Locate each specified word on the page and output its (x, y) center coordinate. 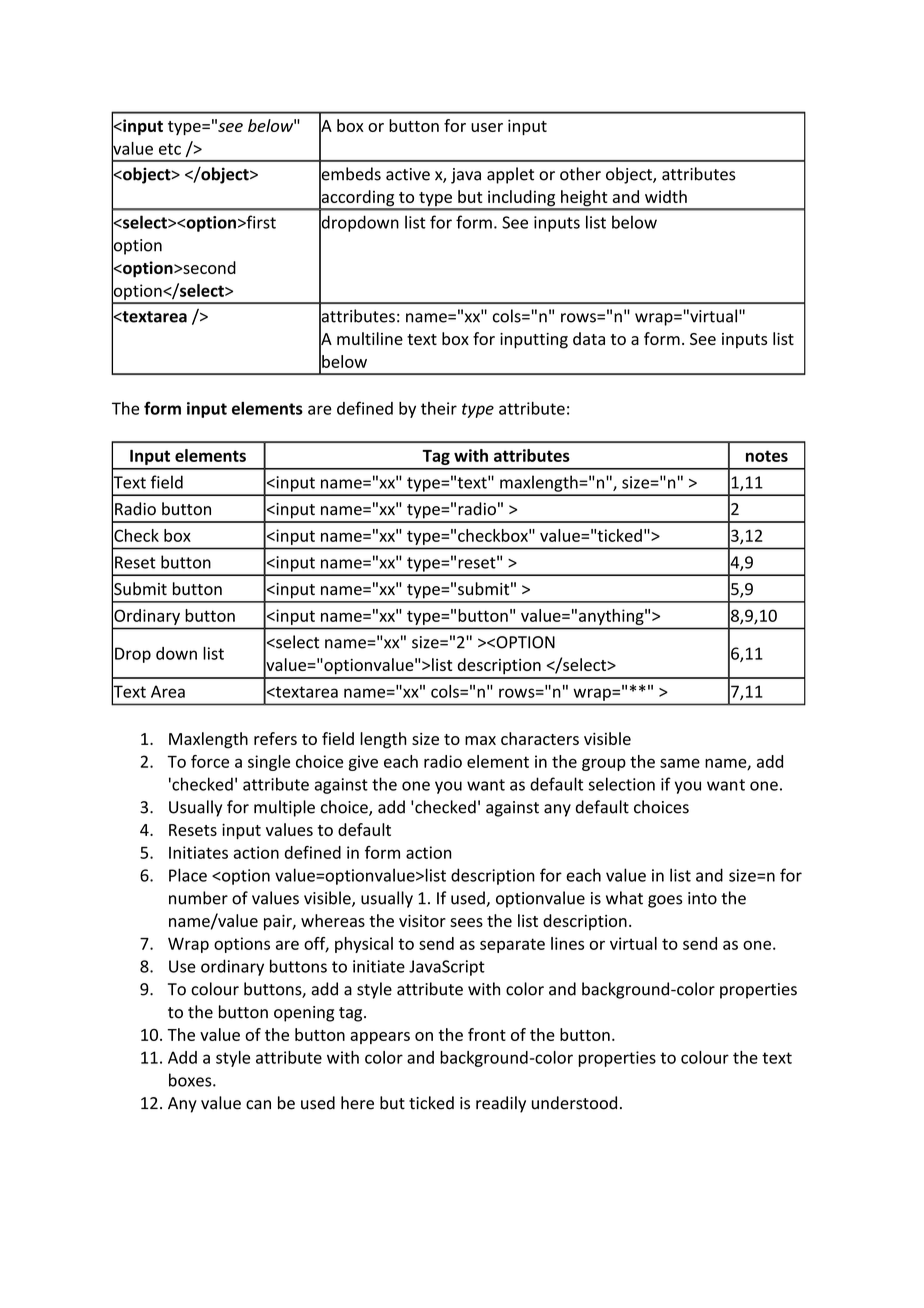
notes (767, 456)
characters (540, 738)
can (258, 1105)
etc (170, 149)
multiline (370, 338)
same (680, 763)
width (666, 196)
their (439, 408)
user (487, 127)
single (269, 763)
